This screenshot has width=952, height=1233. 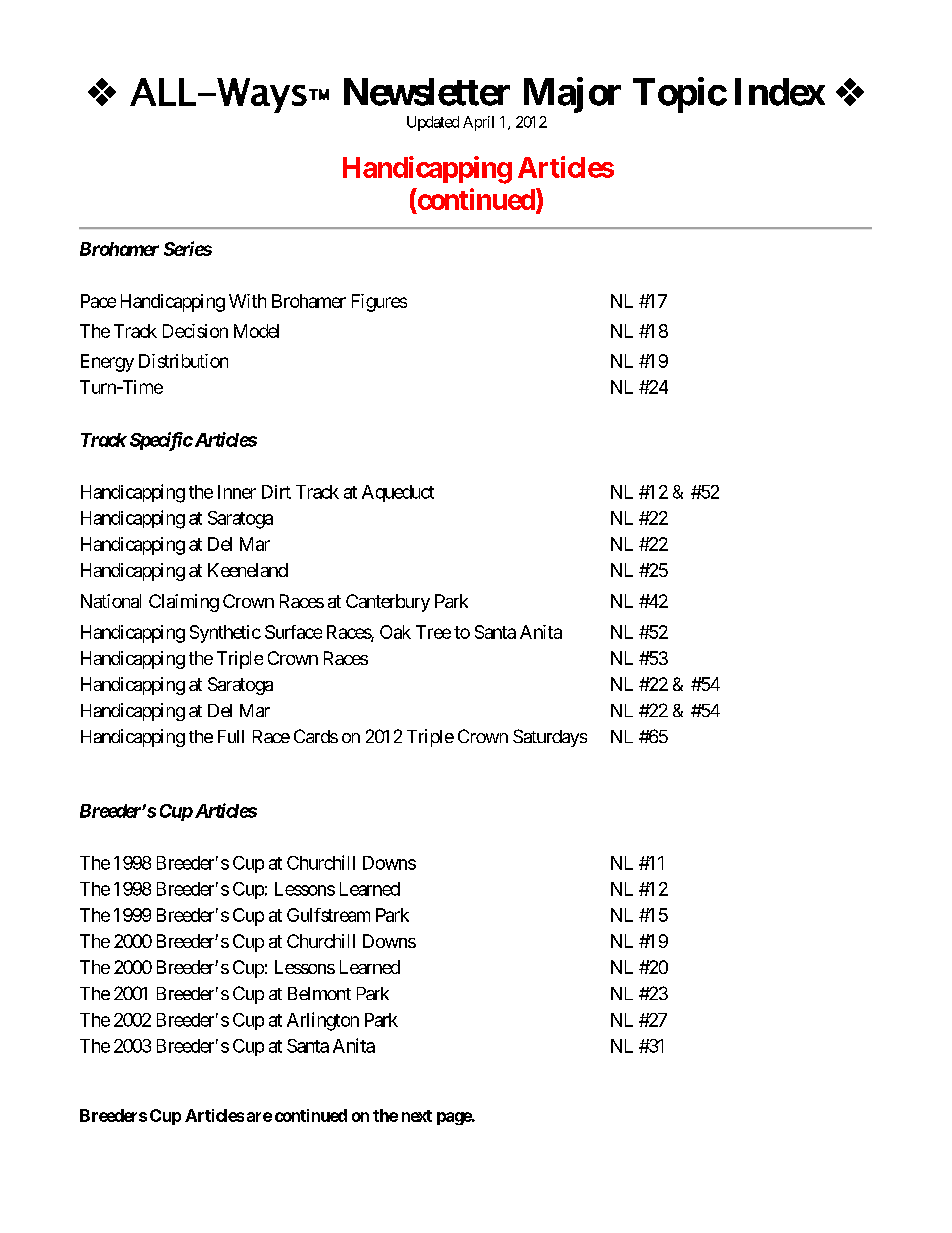 I want to click on Aqueduct, so click(x=398, y=493).
